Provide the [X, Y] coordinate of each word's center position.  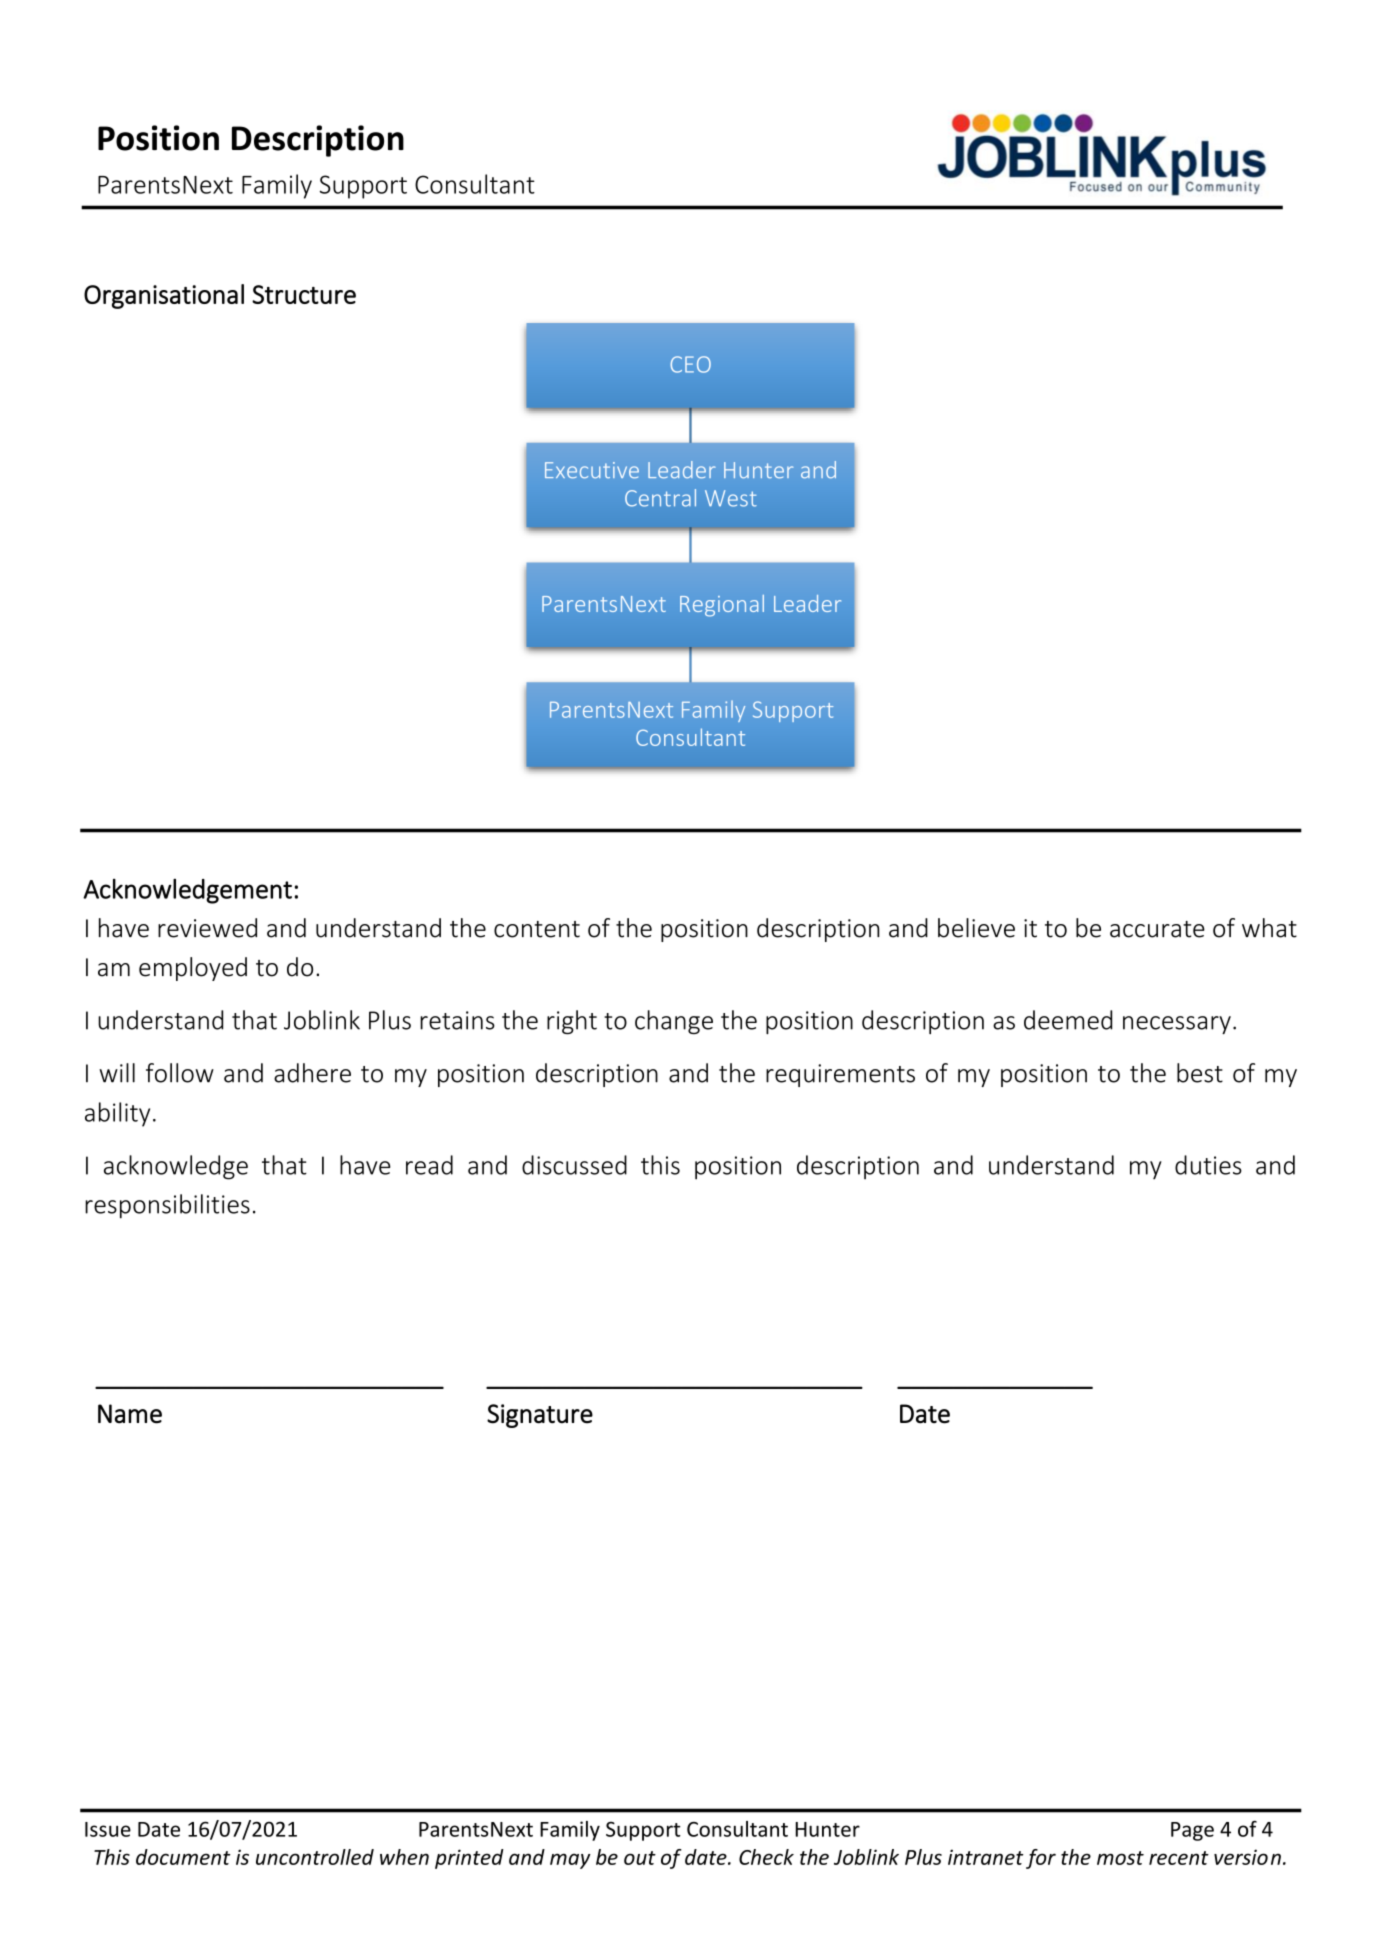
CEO [690, 364]
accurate [1157, 929]
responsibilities [167, 1206]
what [1269, 928]
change [674, 1022]
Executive [592, 470]
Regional [722, 606]
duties [1208, 1165]
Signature [540, 1416]
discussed [574, 1165]
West [731, 498]
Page [1192, 1831]
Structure [304, 294]
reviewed [207, 928]
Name [130, 1414]
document [183, 1857]
